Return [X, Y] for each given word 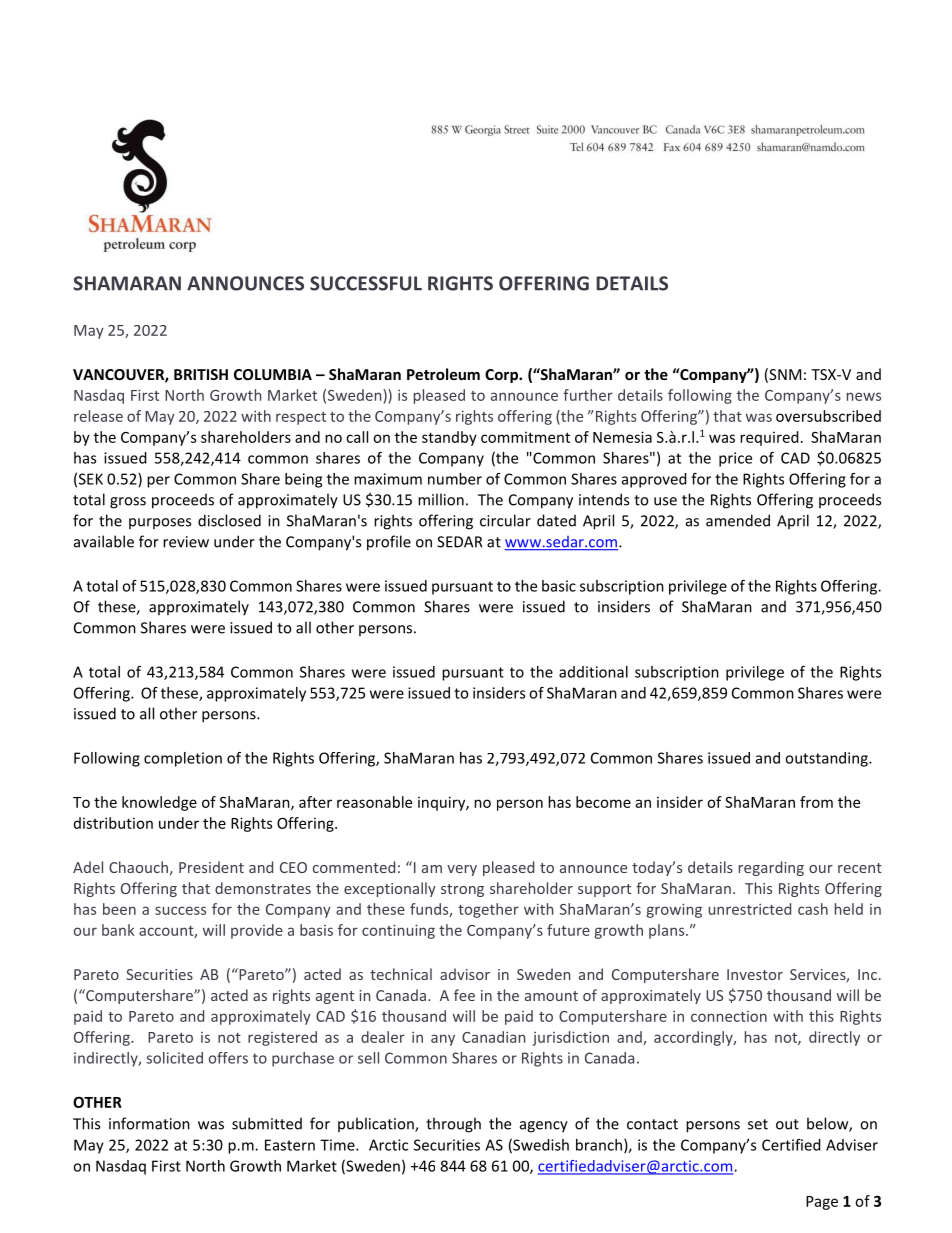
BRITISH [201, 374]
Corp [502, 376]
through [453, 1125]
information [149, 1123]
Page [822, 1203]
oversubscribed [828, 416]
